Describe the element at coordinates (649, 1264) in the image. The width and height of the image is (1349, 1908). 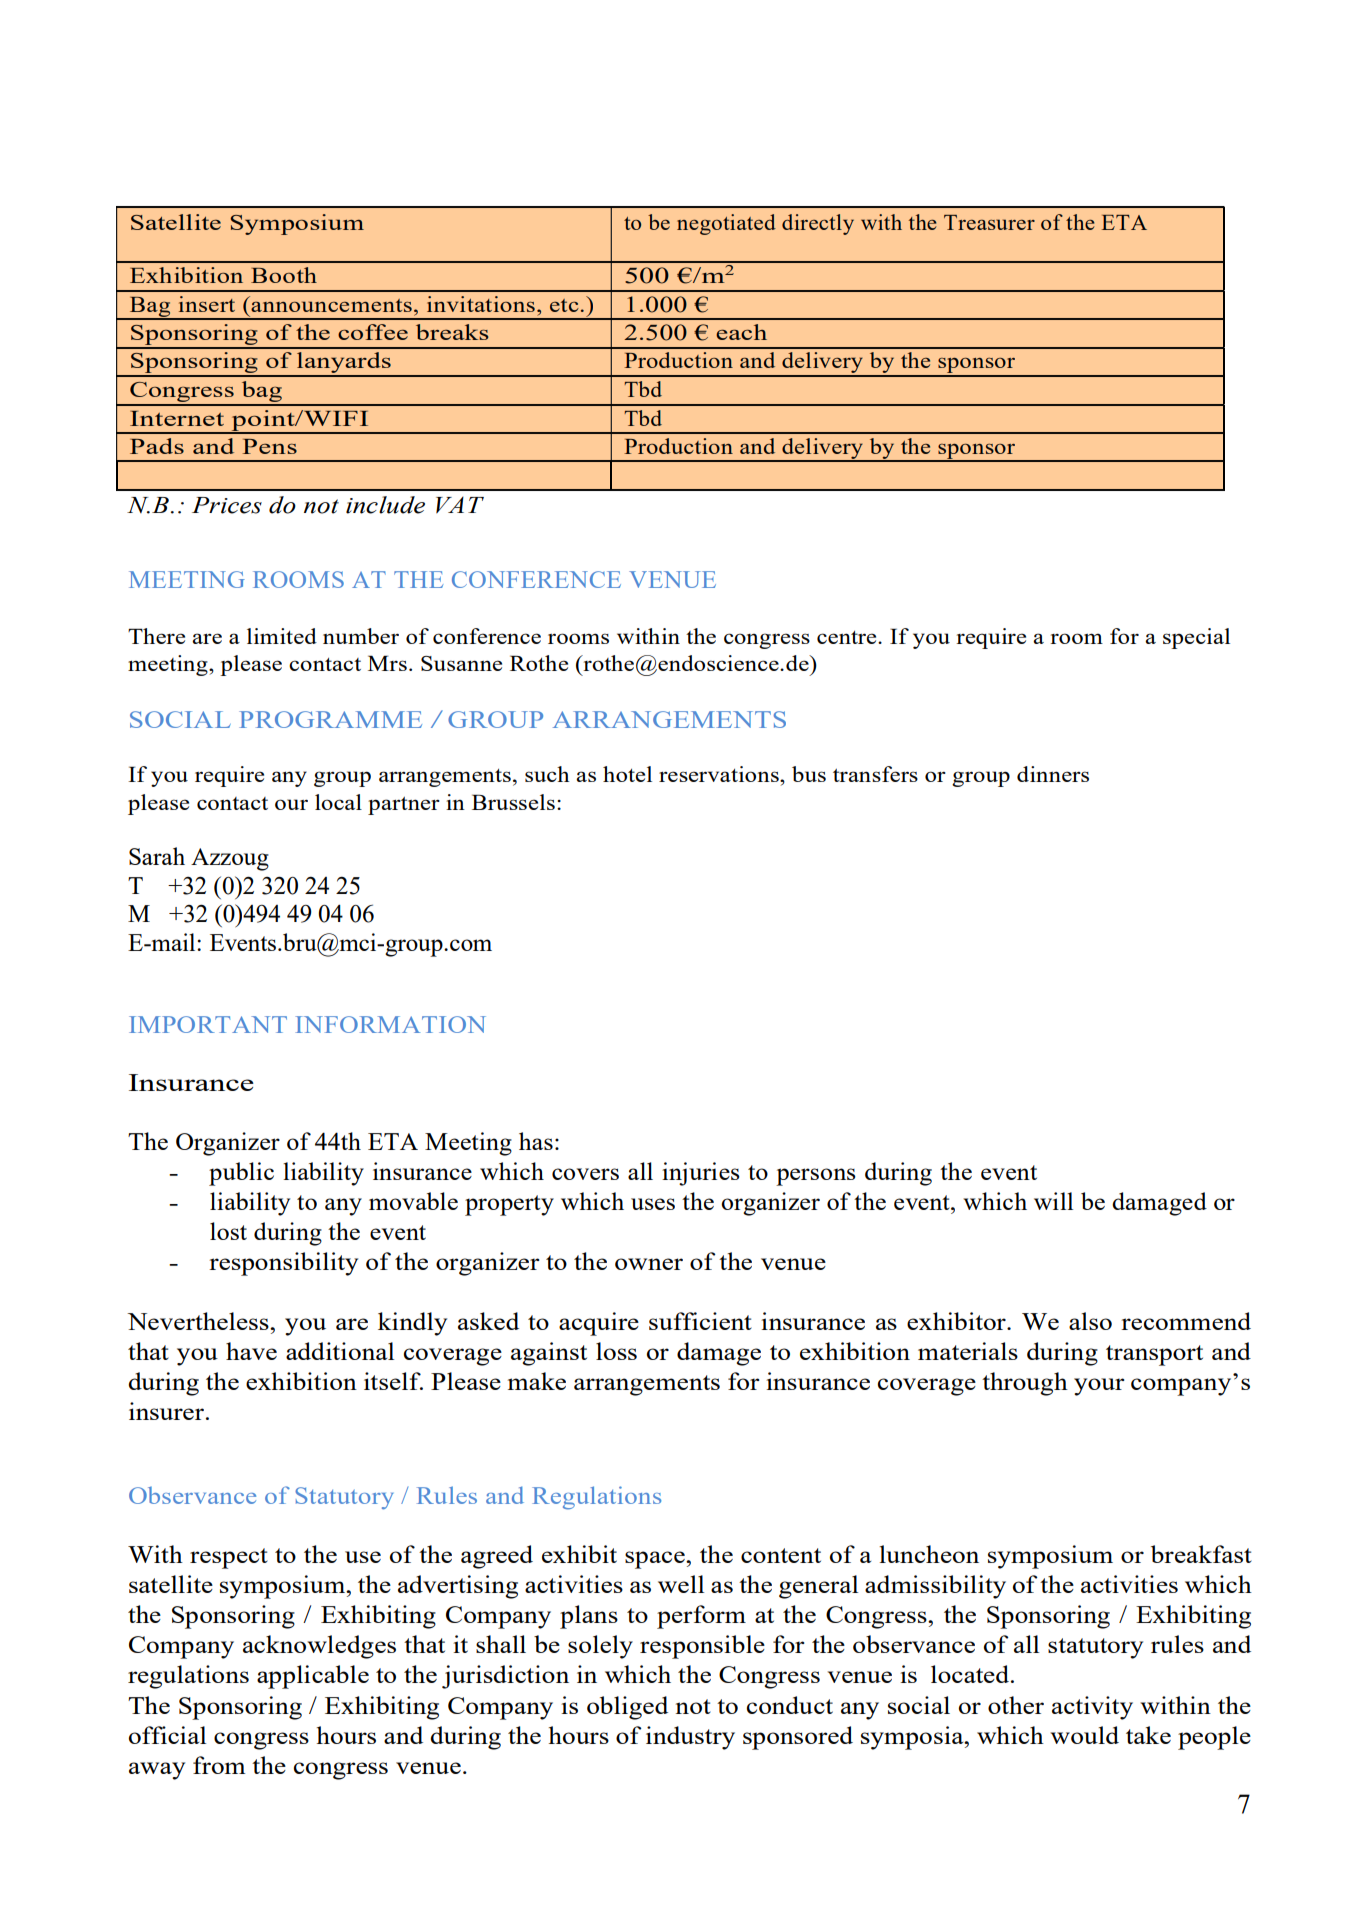
I see `owner` at that location.
